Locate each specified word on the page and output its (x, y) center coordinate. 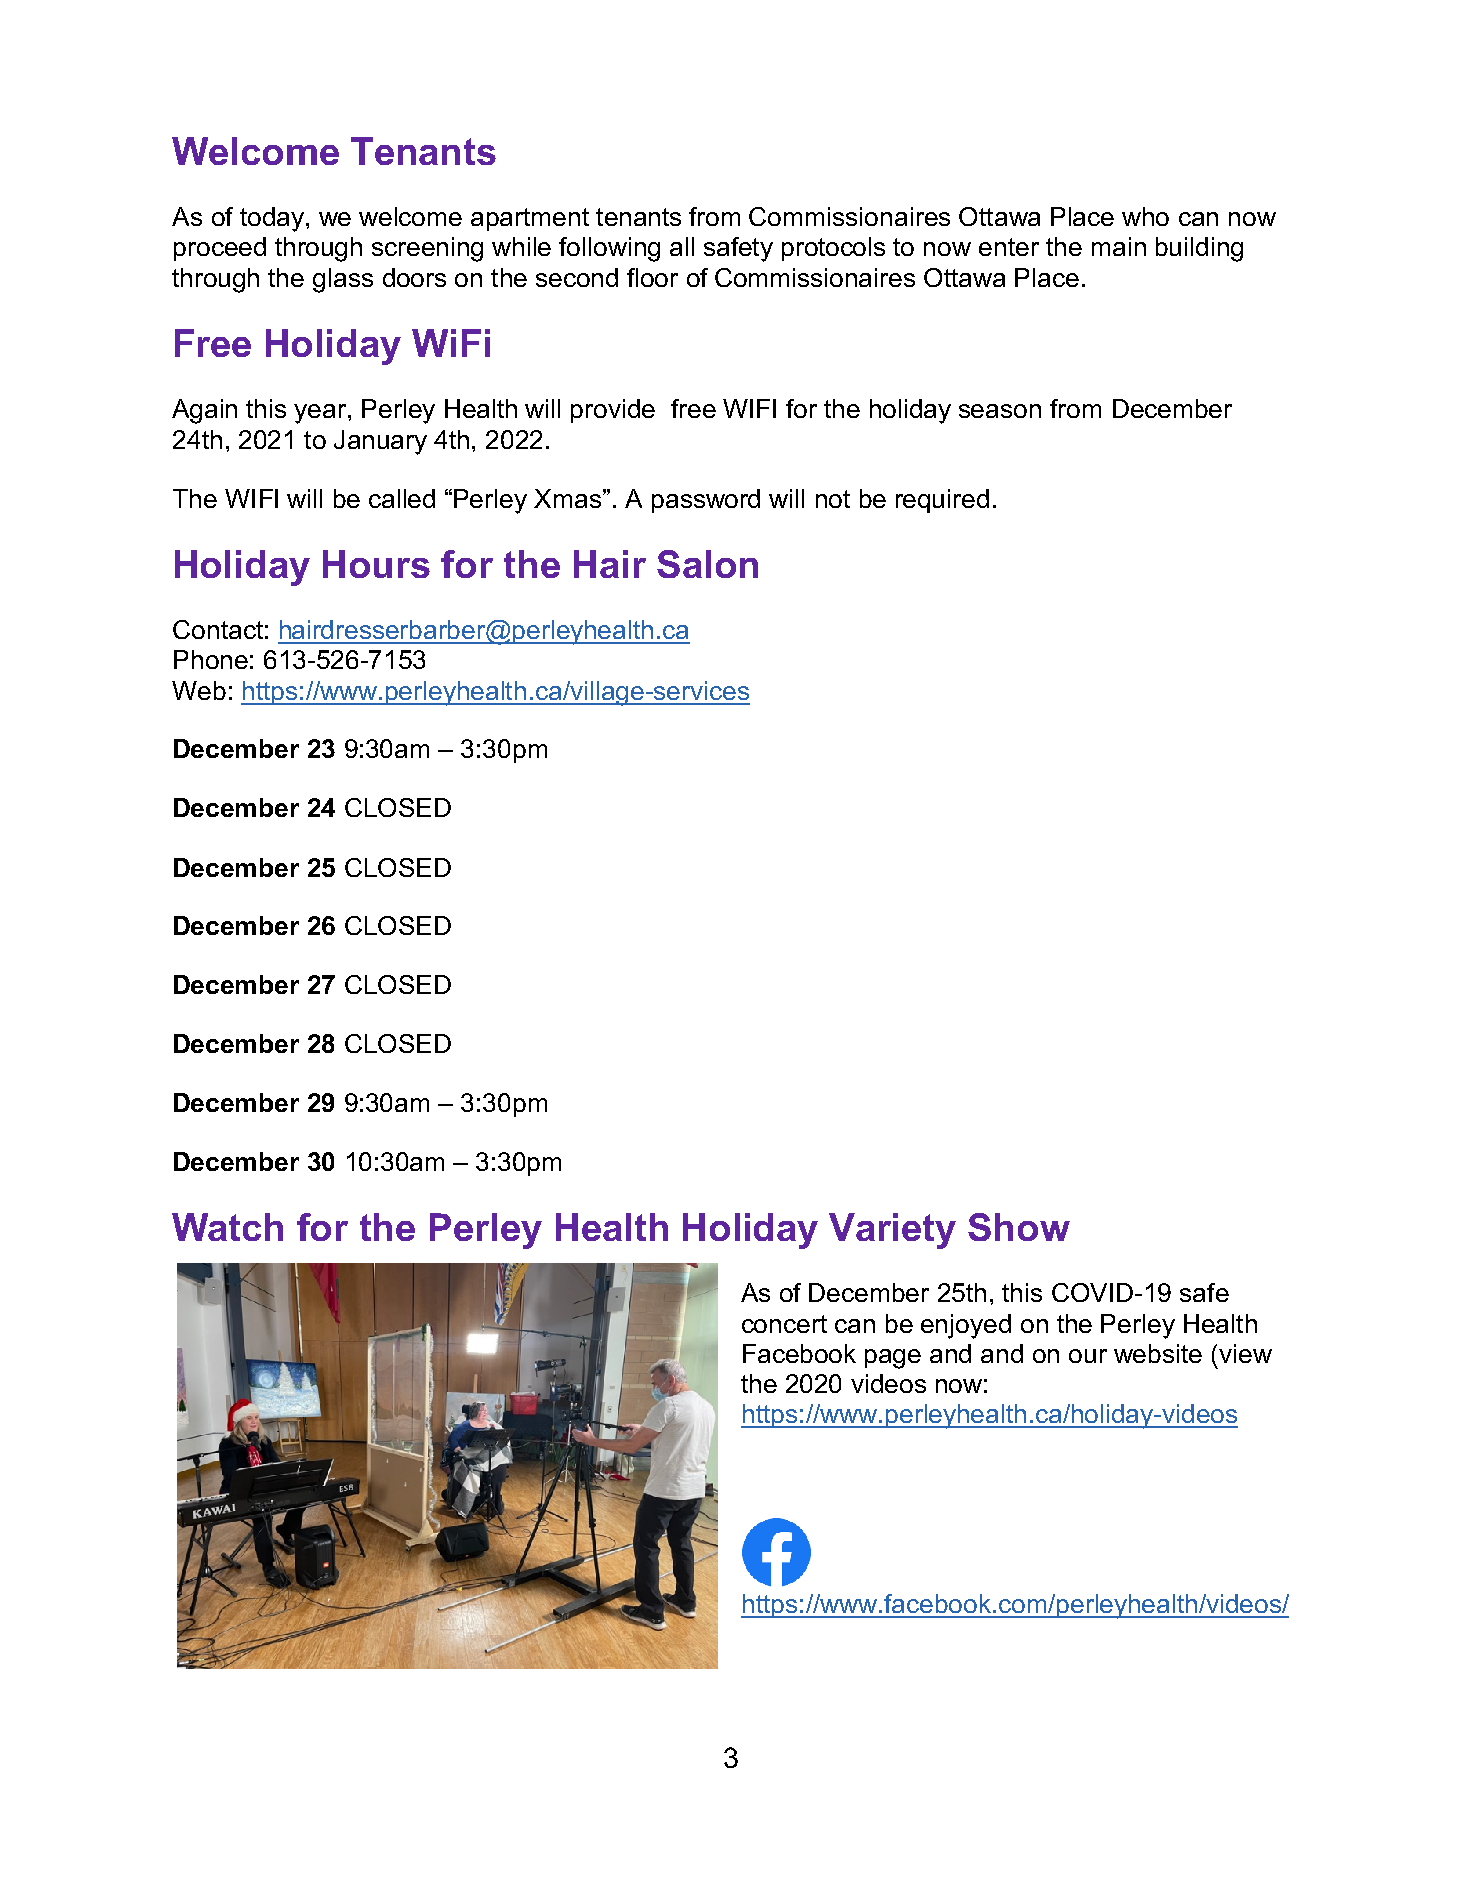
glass (343, 280)
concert (784, 1324)
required (942, 501)
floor (652, 277)
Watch (227, 1227)
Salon (707, 564)
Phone (211, 659)
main (1119, 246)
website (1158, 1353)
